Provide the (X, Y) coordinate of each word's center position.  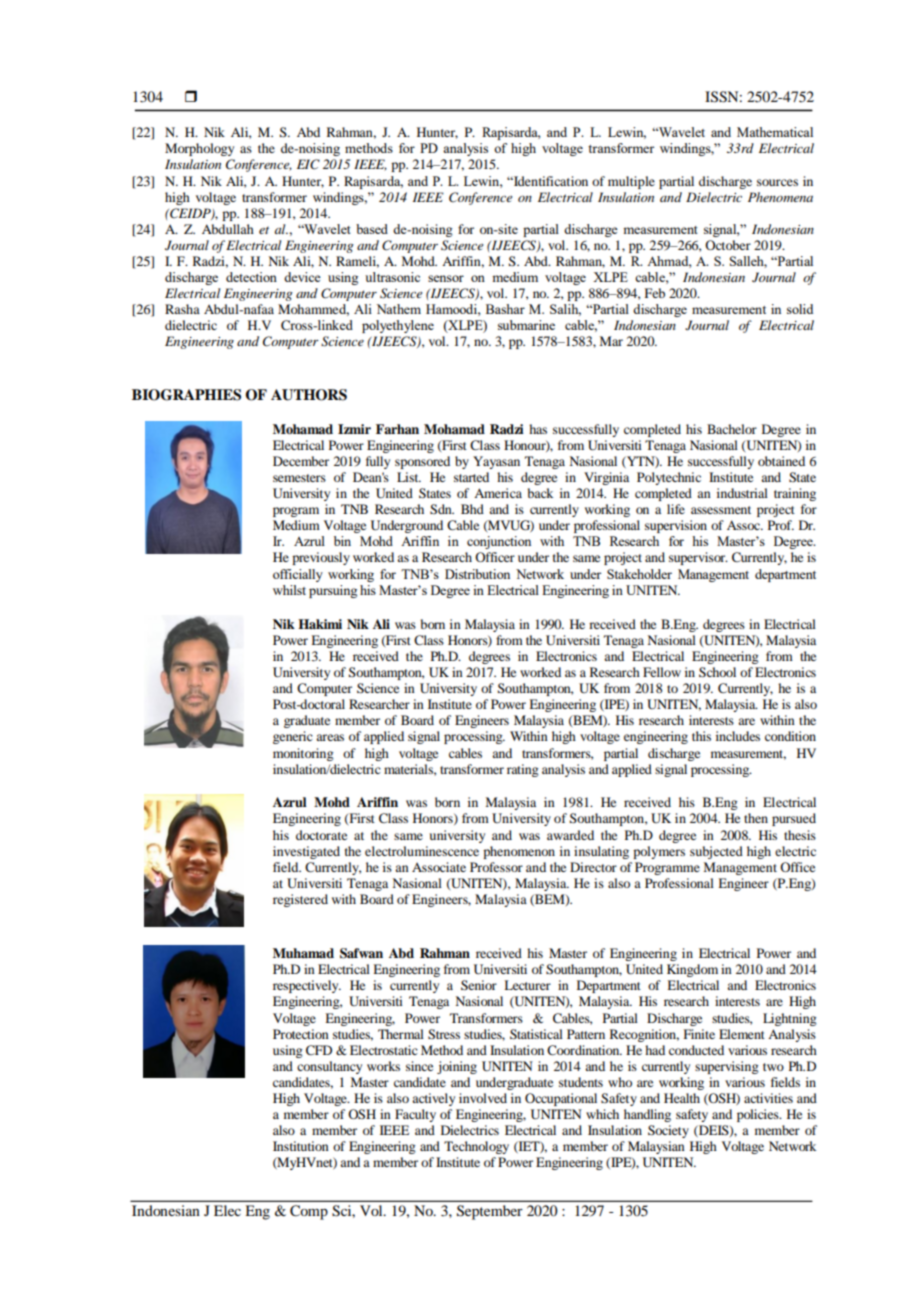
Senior (479, 985)
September (490, 1212)
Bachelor (732, 429)
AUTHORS (309, 395)
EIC (308, 164)
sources (777, 182)
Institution (301, 1146)
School (717, 672)
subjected (716, 852)
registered (300, 900)
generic (293, 737)
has (538, 429)
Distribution (477, 574)
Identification (550, 181)
